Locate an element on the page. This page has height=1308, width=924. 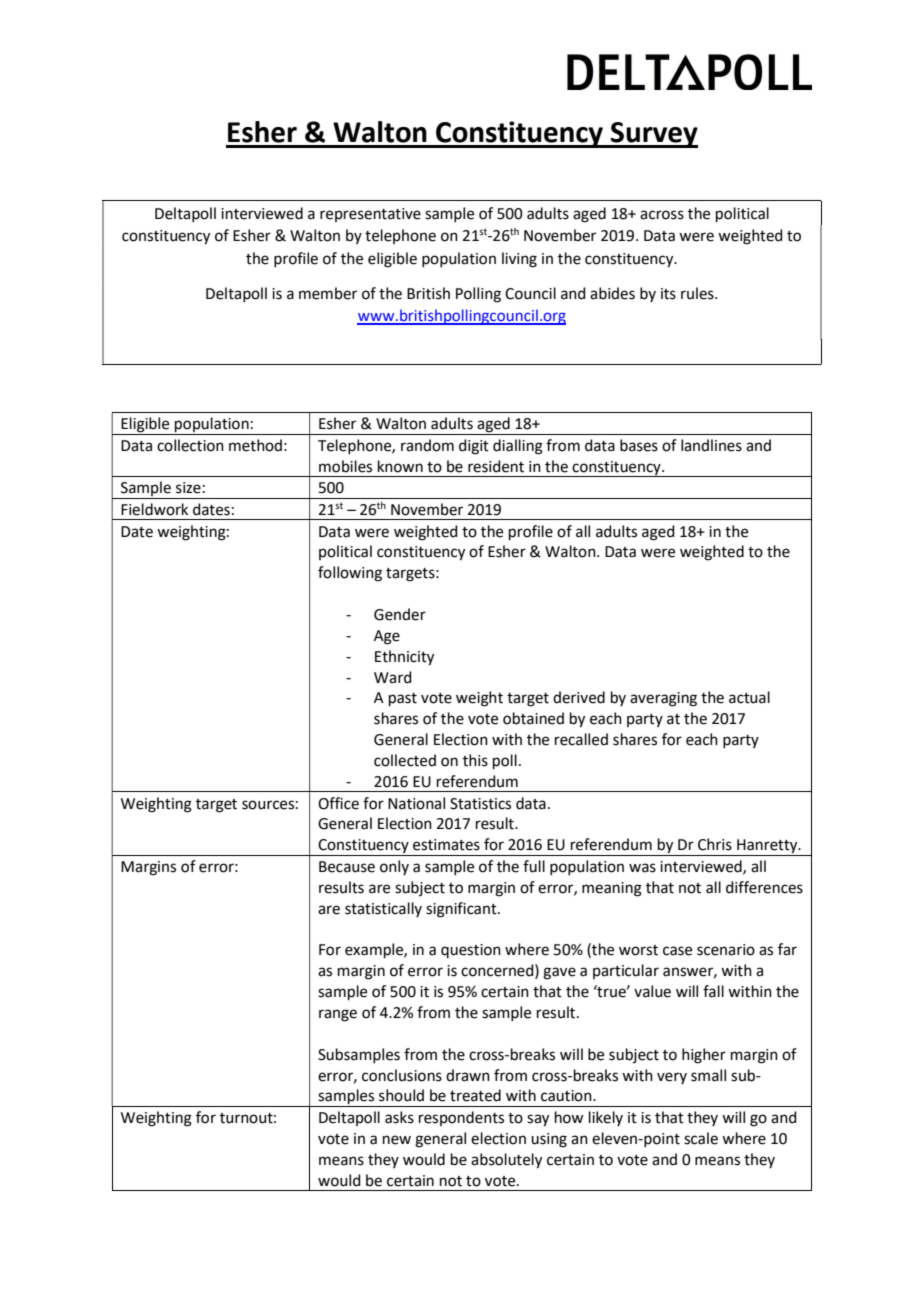
Ethnicity is located at coordinates (404, 658).
